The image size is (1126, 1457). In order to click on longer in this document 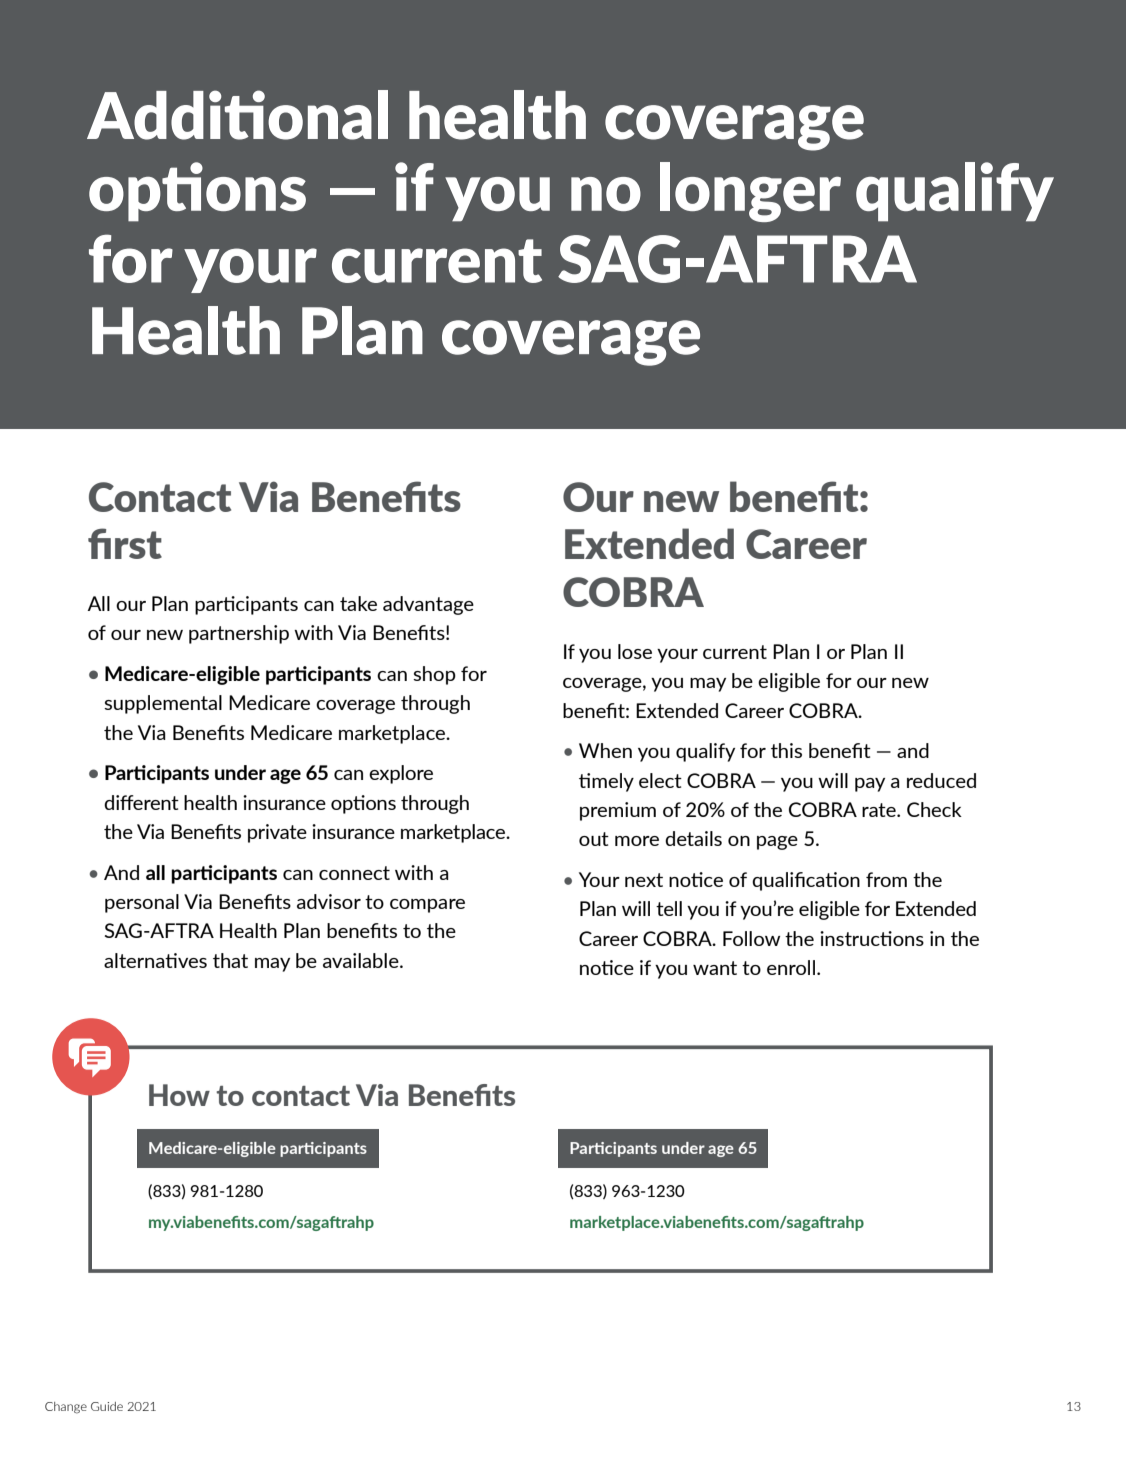, I will do `click(750, 192)`.
